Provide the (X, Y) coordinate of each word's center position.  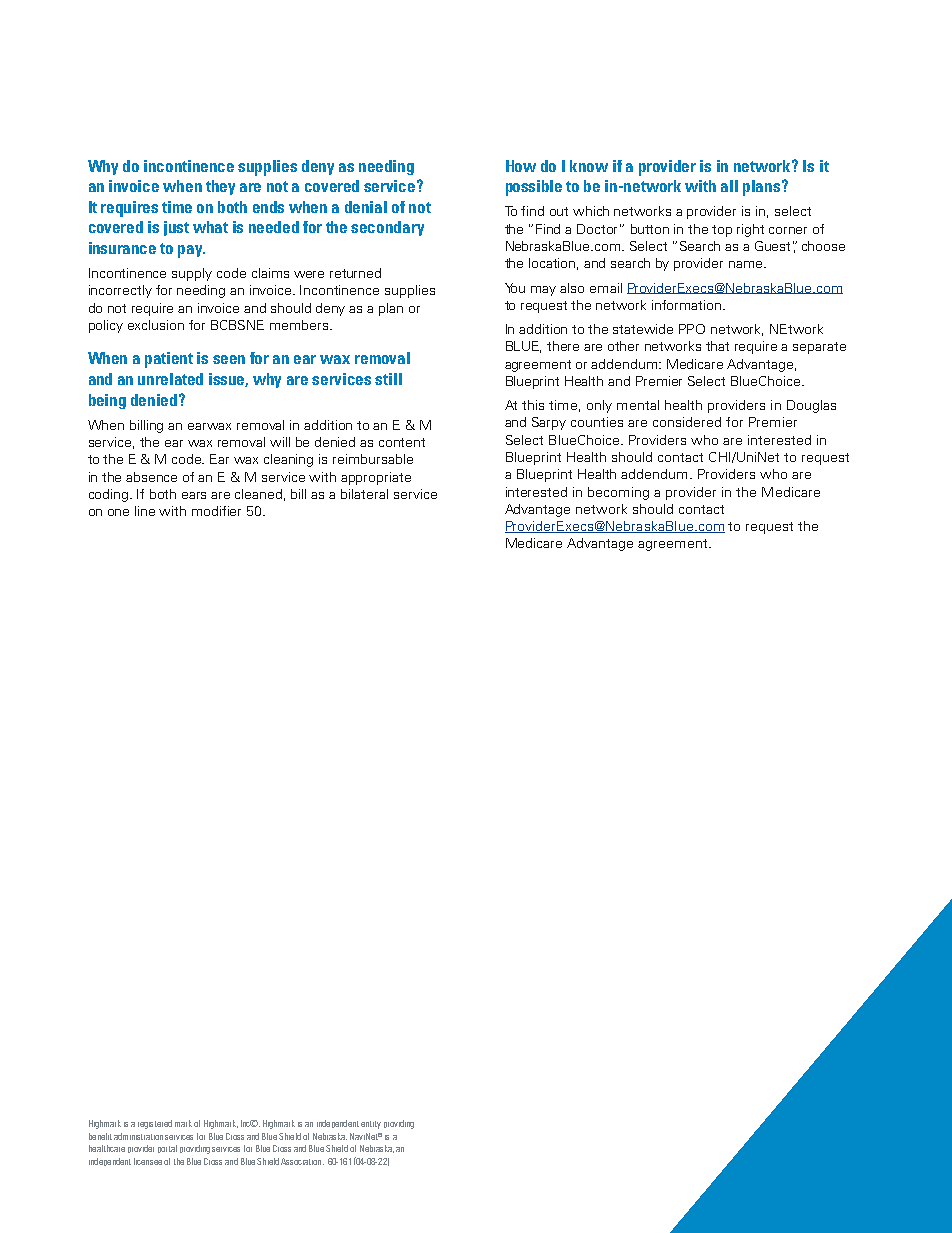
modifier (216, 511)
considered (687, 422)
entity (371, 1125)
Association (302, 1161)
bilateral (364, 494)
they (220, 187)
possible (534, 188)
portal (167, 1149)
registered (155, 1124)
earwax (209, 426)
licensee (148, 1161)
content (402, 442)
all (729, 186)
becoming (618, 493)
